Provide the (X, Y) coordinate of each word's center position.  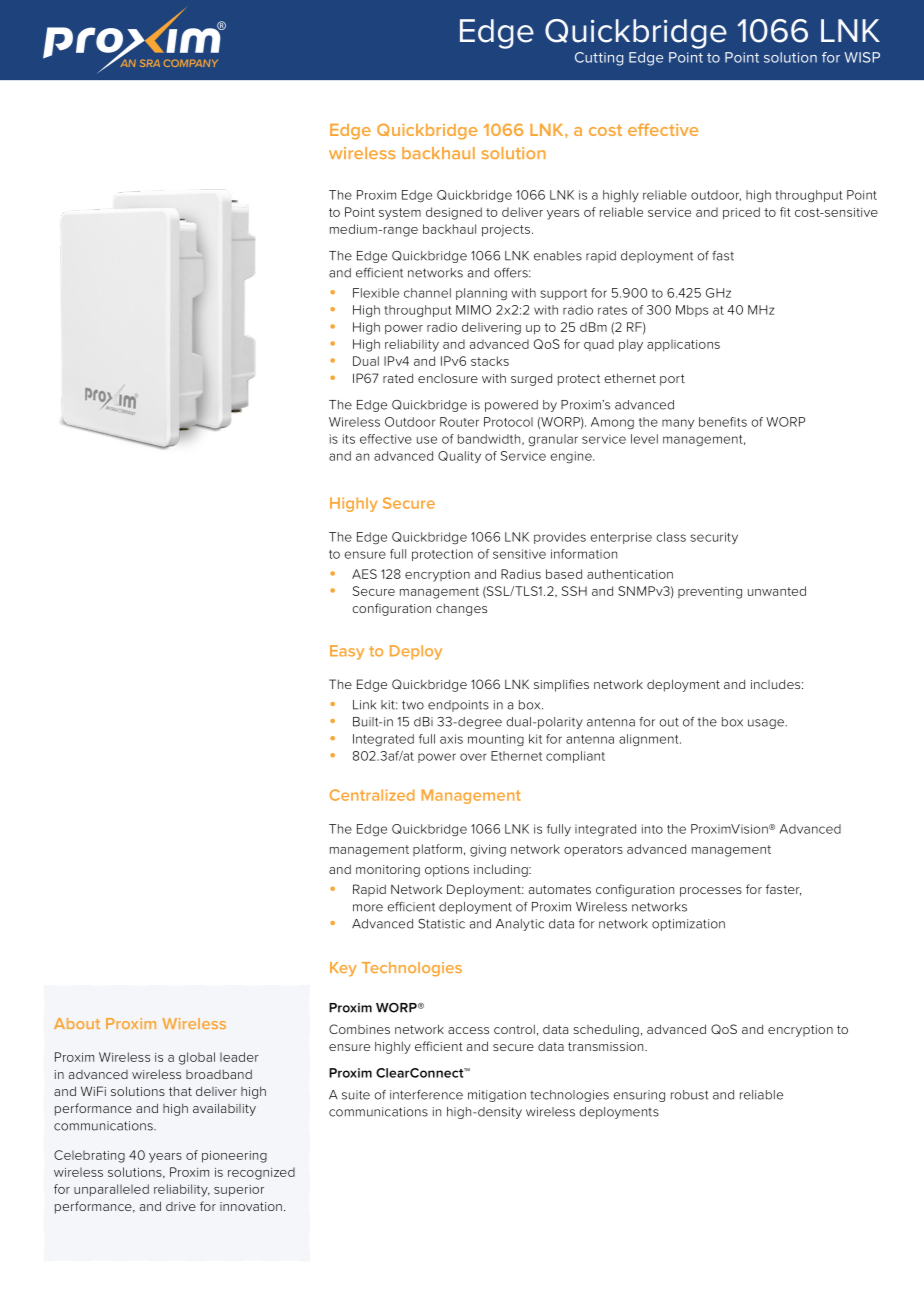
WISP (862, 57)
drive (181, 1206)
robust (690, 1095)
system (400, 214)
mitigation (497, 1096)
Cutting (599, 59)
